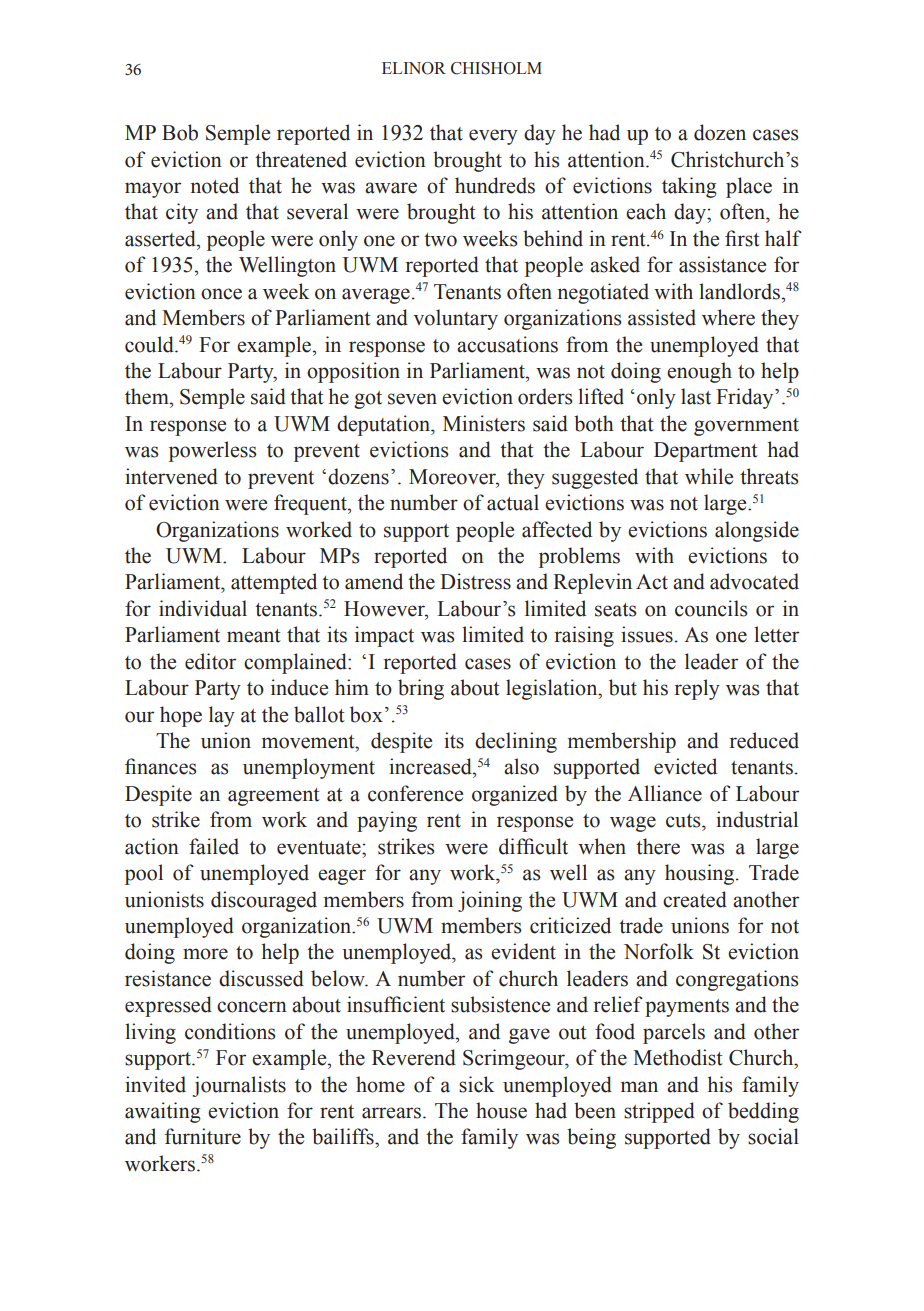 This screenshot has width=924, height=1311. I want to click on Bob, so click(180, 132).
